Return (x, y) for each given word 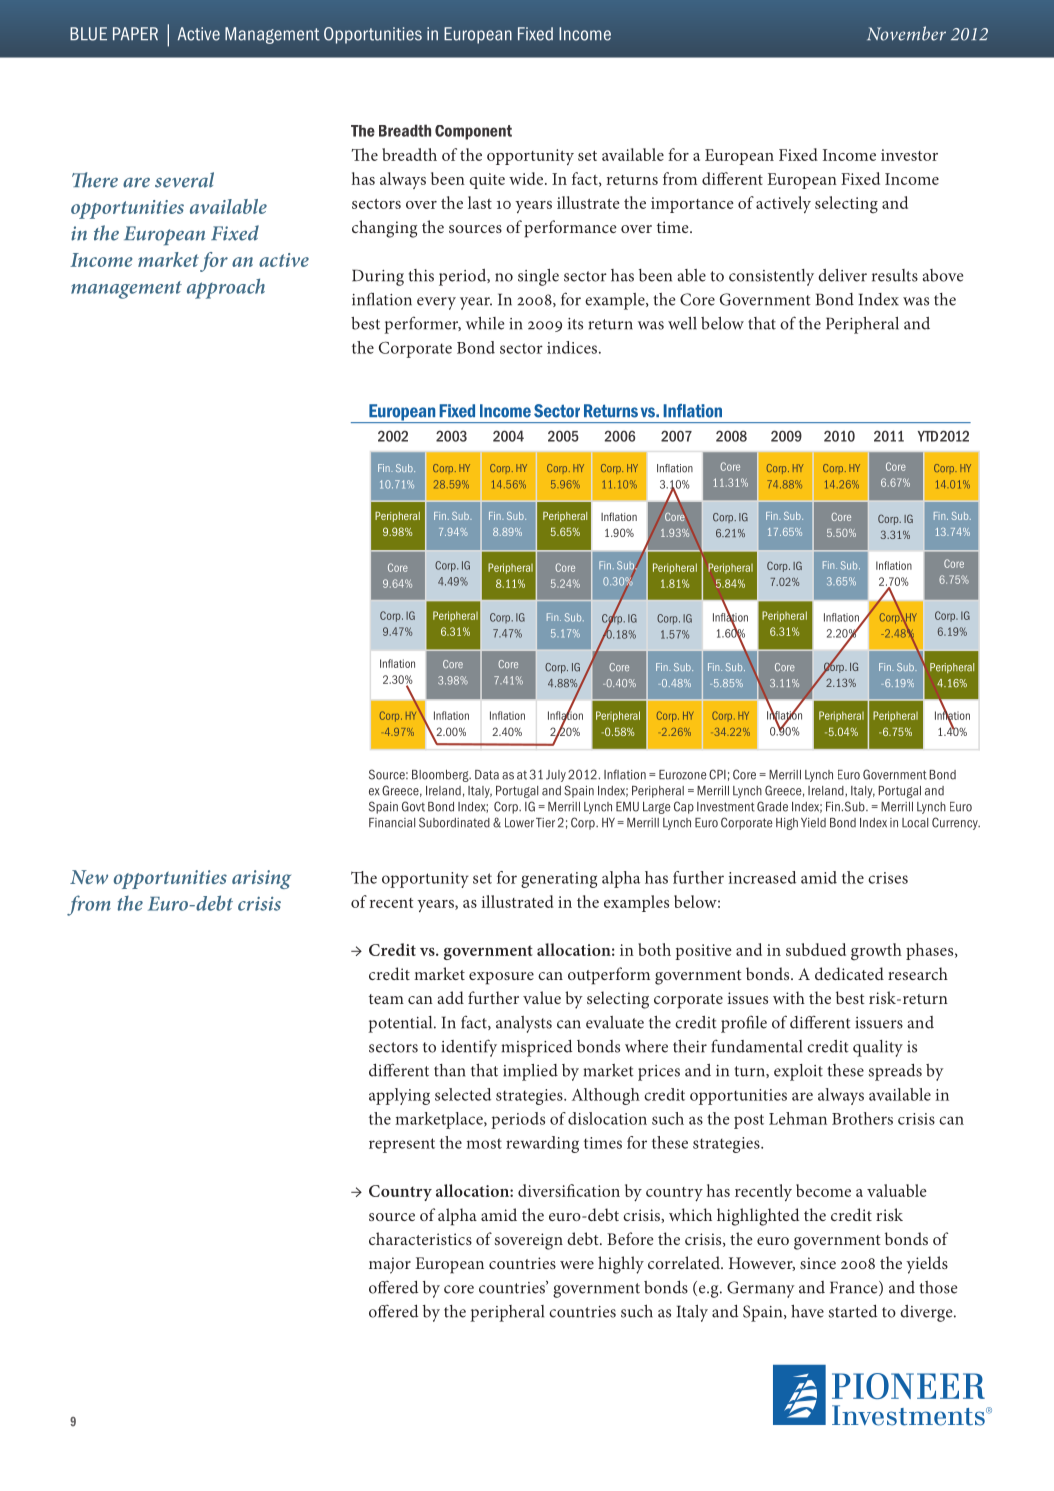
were (577, 1265)
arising (261, 879)
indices (573, 347)
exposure (501, 978)
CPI (717, 774)
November (906, 33)
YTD (928, 436)
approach (226, 288)
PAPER (135, 33)
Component (473, 132)
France (855, 1288)
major (390, 1265)
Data (487, 775)
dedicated (849, 973)
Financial (392, 823)
